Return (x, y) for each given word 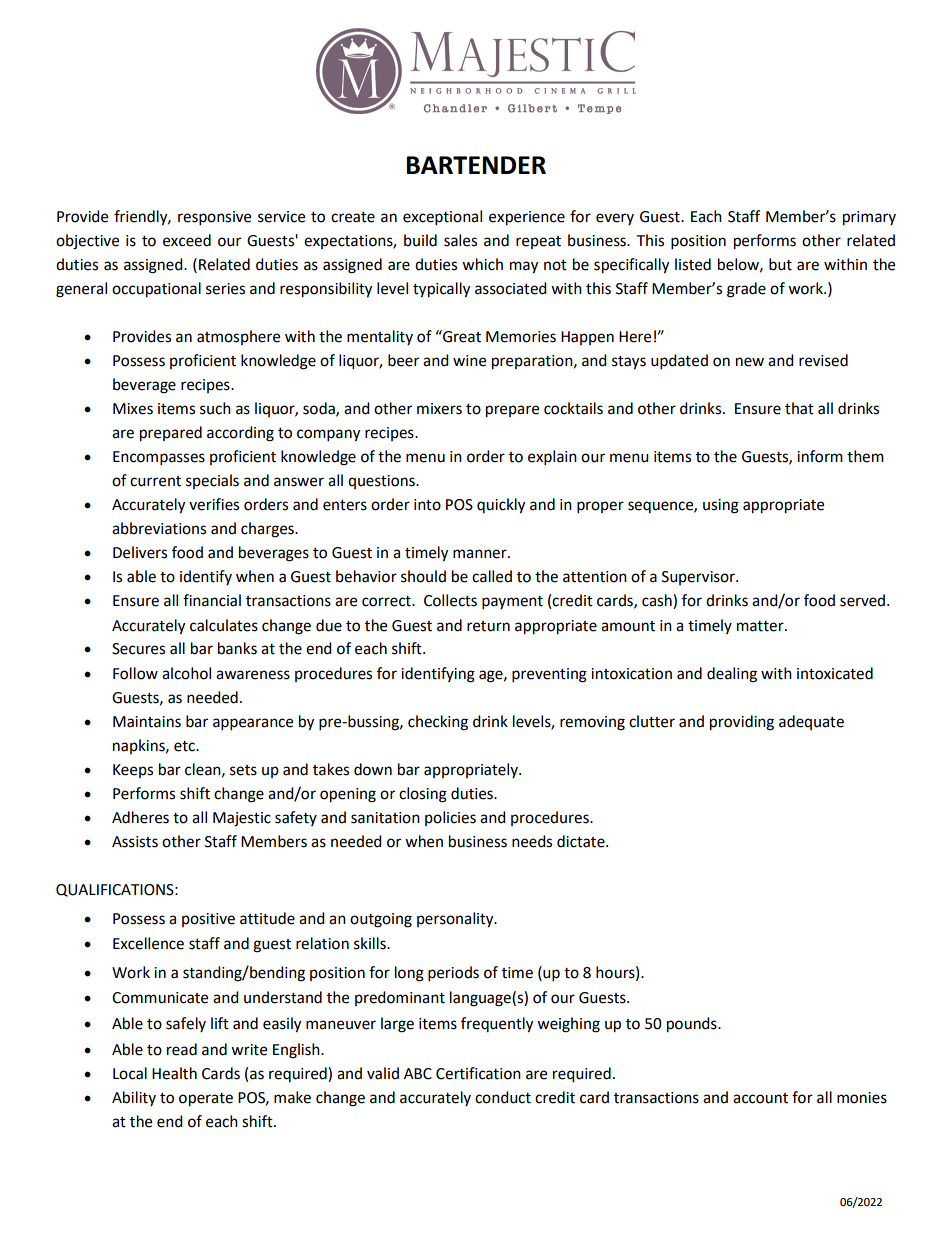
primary (869, 218)
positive (208, 920)
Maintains (147, 722)
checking (438, 723)
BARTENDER (476, 165)
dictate (582, 841)
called (492, 576)
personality (456, 920)
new (750, 362)
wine (469, 361)
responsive (214, 218)
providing (742, 723)
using (721, 506)
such (215, 408)
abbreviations (159, 528)
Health (174, 1073)
